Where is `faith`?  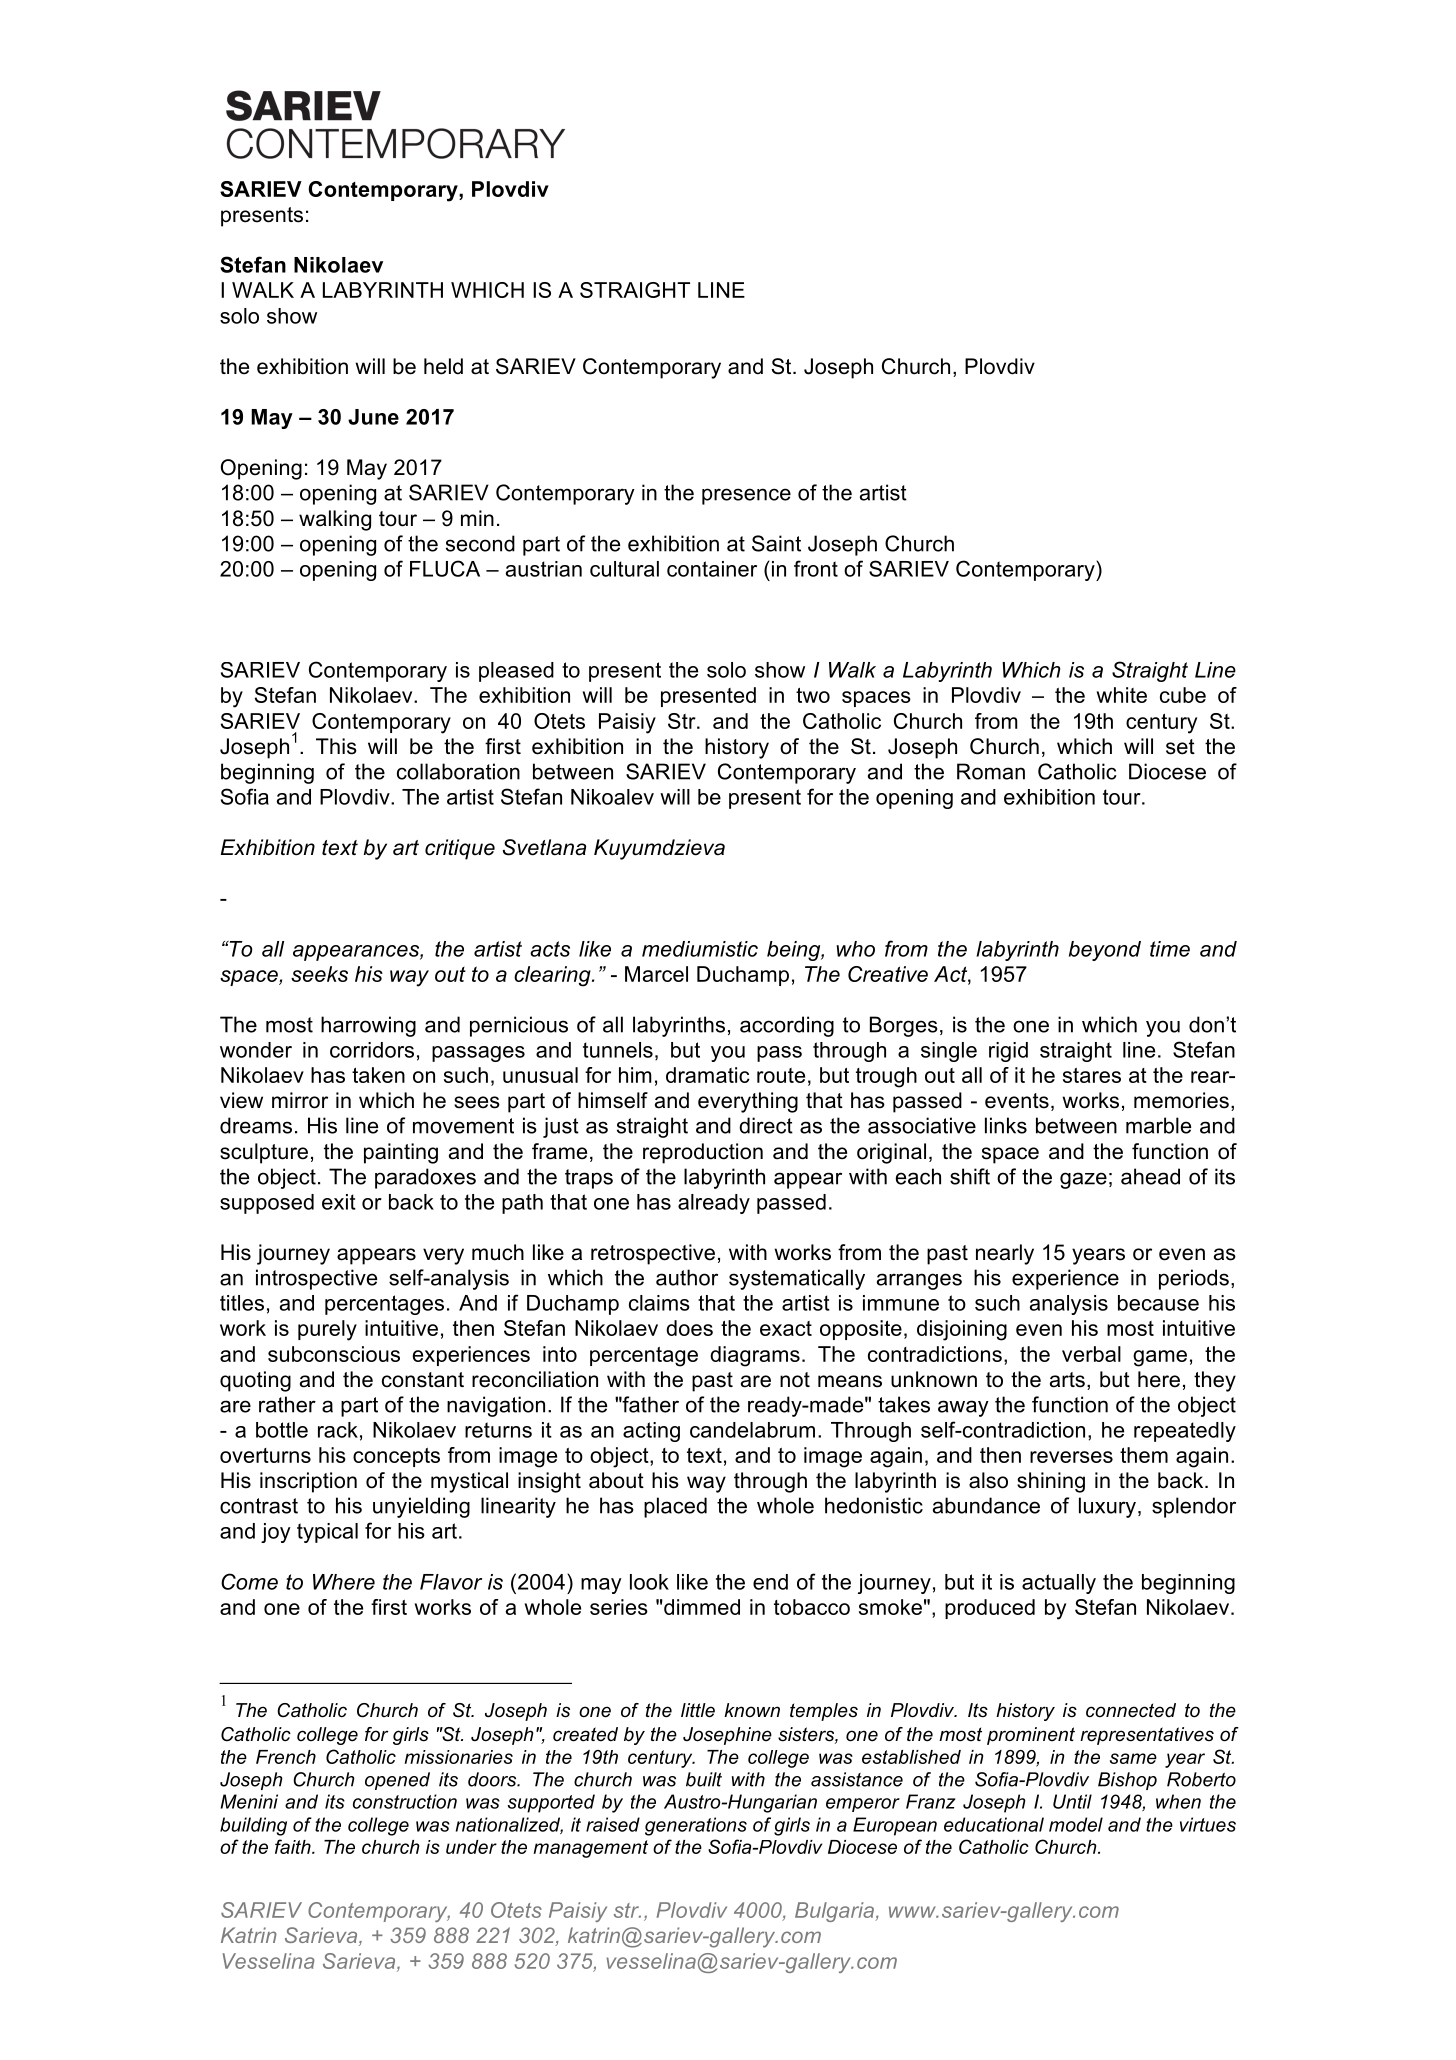
faith is located at coordinates (294, 1846).
